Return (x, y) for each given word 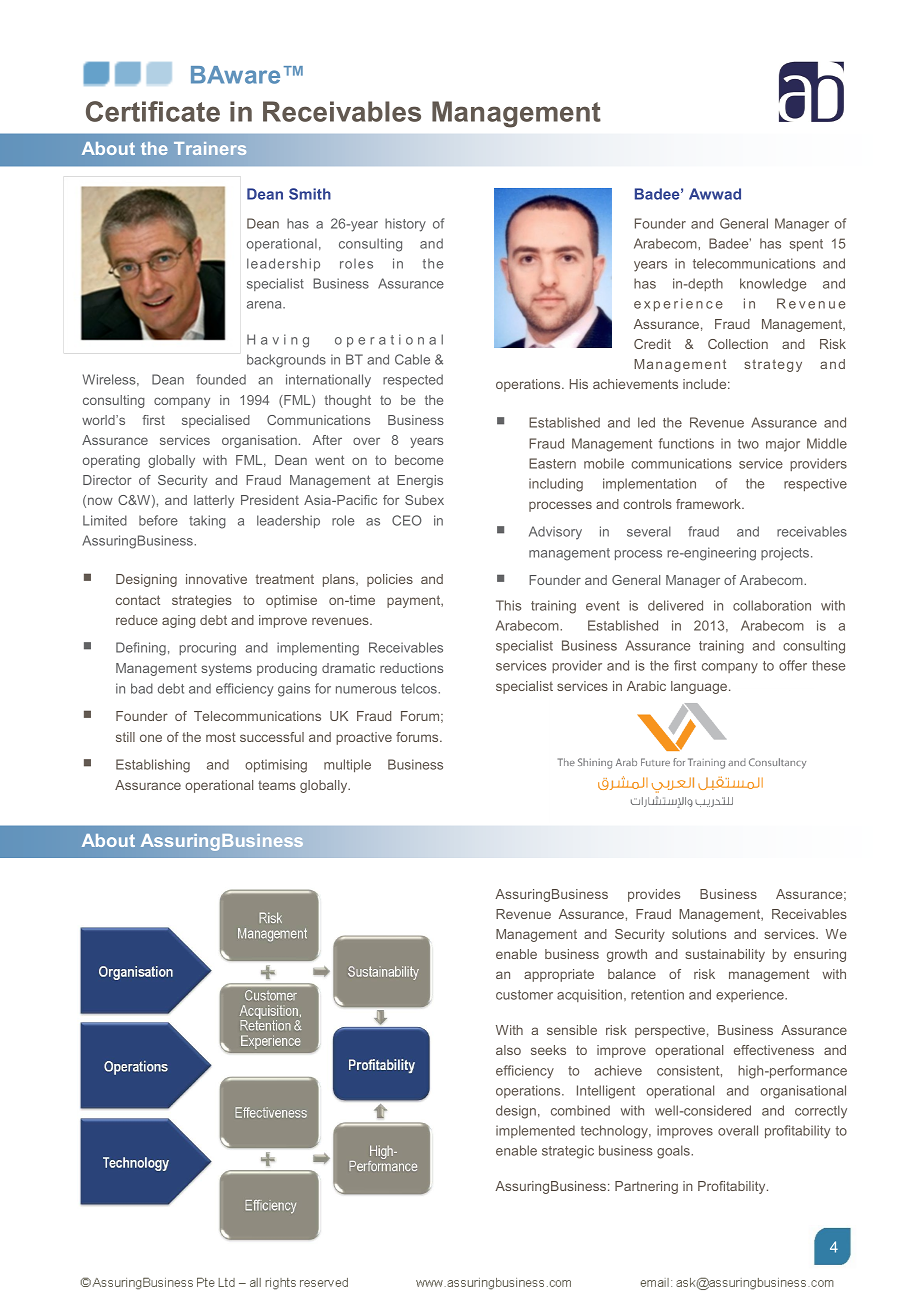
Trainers (210, 148)
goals (674, 1152)
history (405, 225)
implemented (535, 1131)
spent (806, 245)
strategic (568, 1152)
